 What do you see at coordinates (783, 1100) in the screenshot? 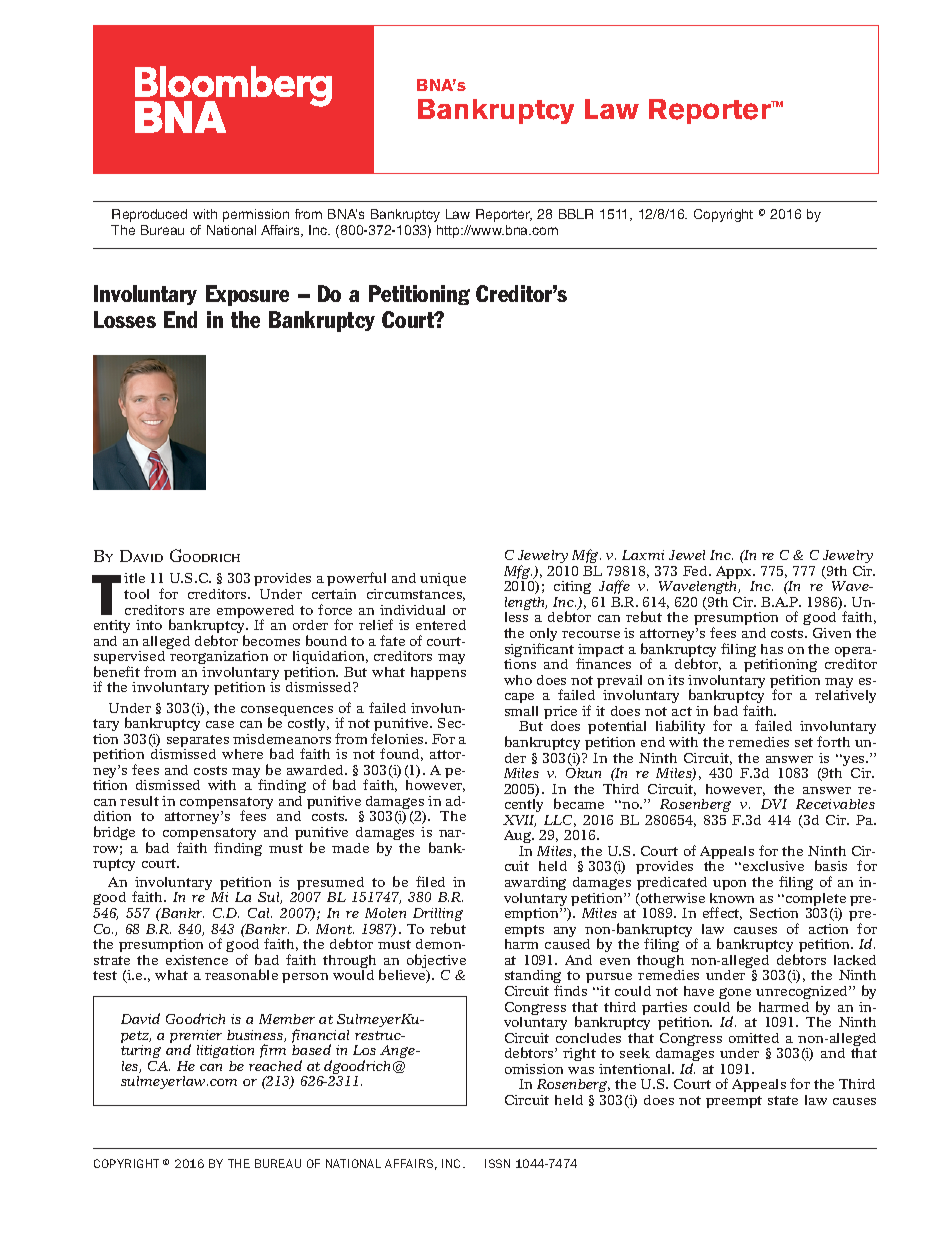
I see `state` at bounding box center [783, 1100].
